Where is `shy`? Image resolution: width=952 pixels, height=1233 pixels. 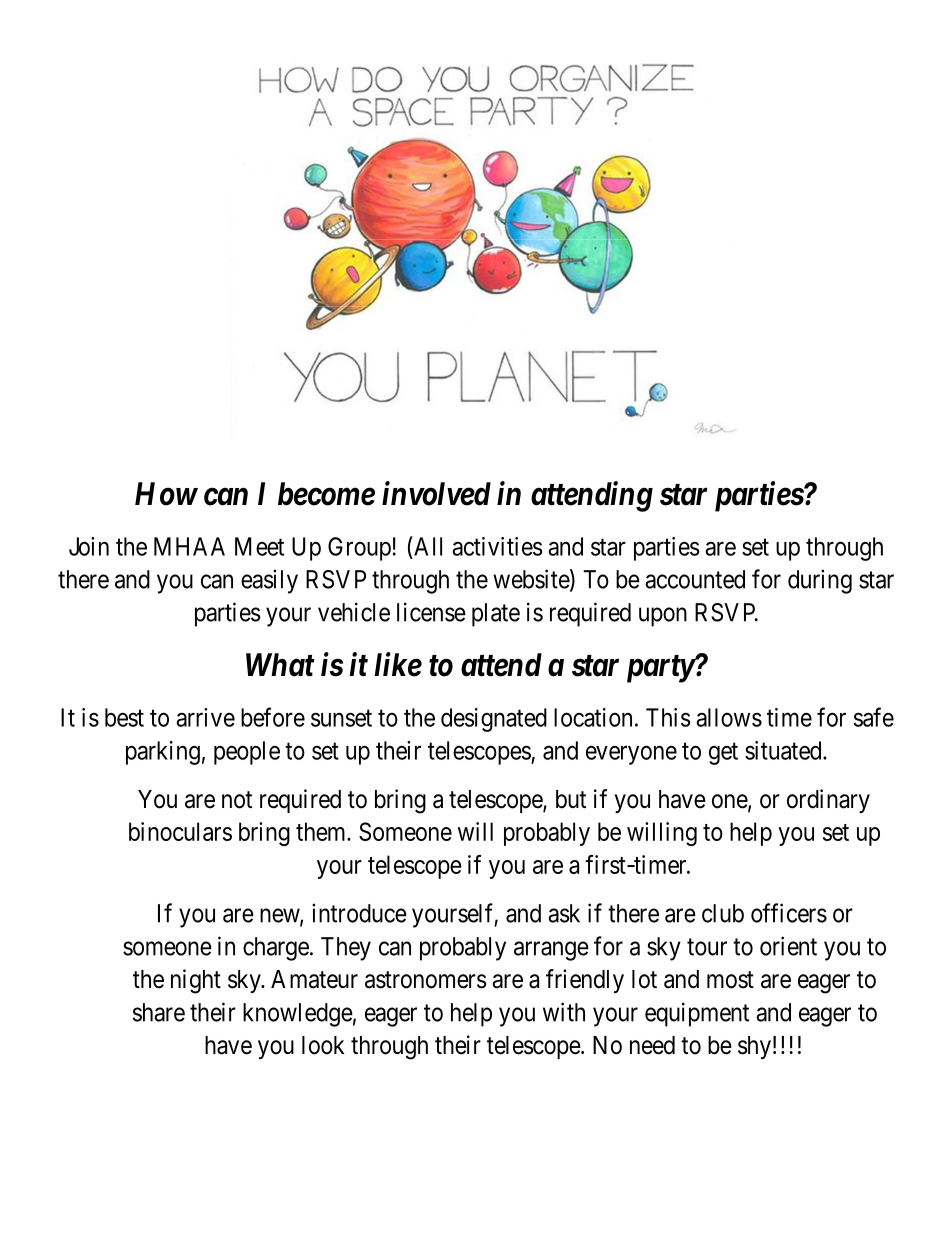 shy is located at coordinates (754, 1047).
